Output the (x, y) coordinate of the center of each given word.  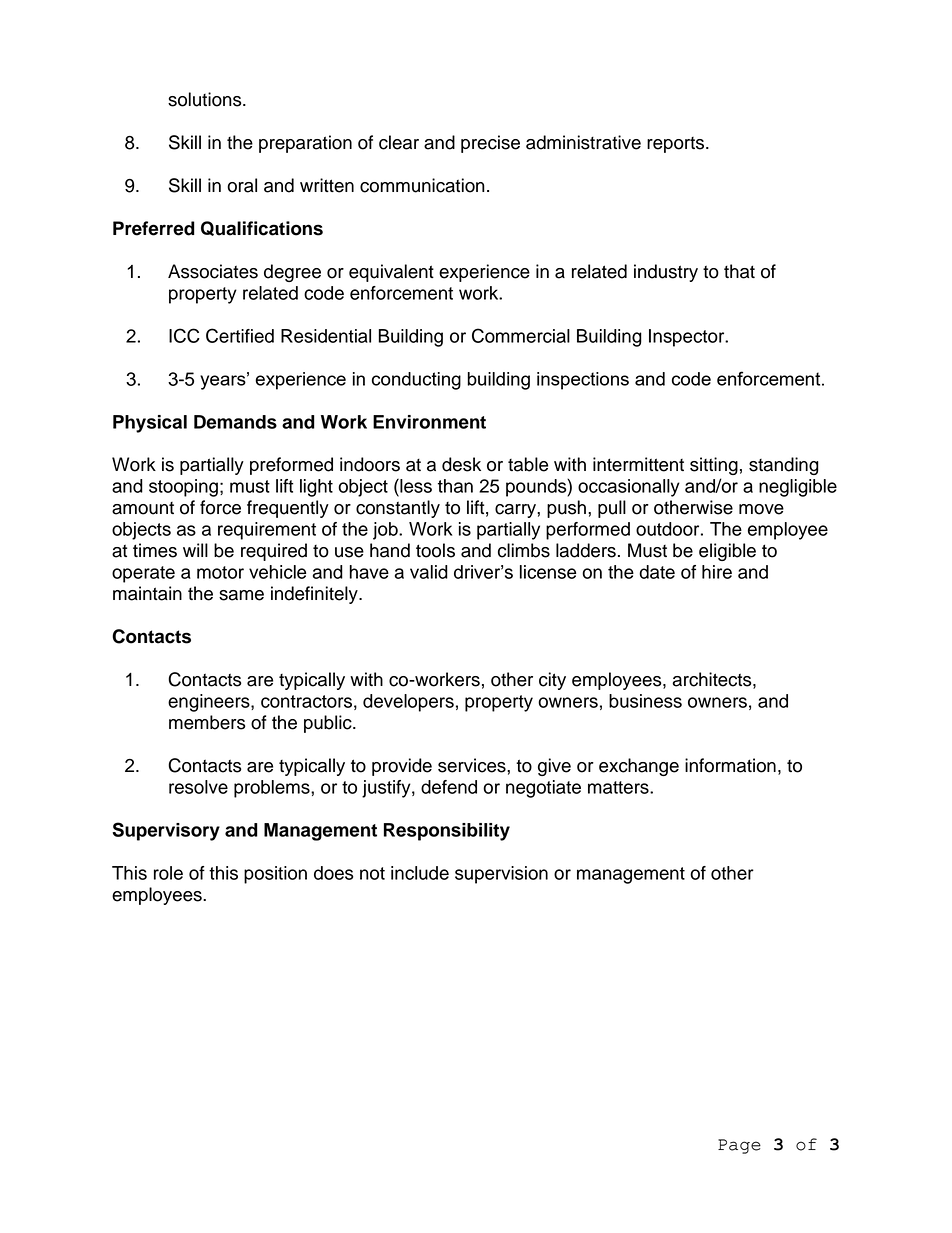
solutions (206, 99)
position (275, 875)
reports (677, 145)
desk (461, 464)
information (730, 765)
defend (449, 787)
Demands (235, 422)
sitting (714, 466)
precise (490, 144)
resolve (198, 787)
